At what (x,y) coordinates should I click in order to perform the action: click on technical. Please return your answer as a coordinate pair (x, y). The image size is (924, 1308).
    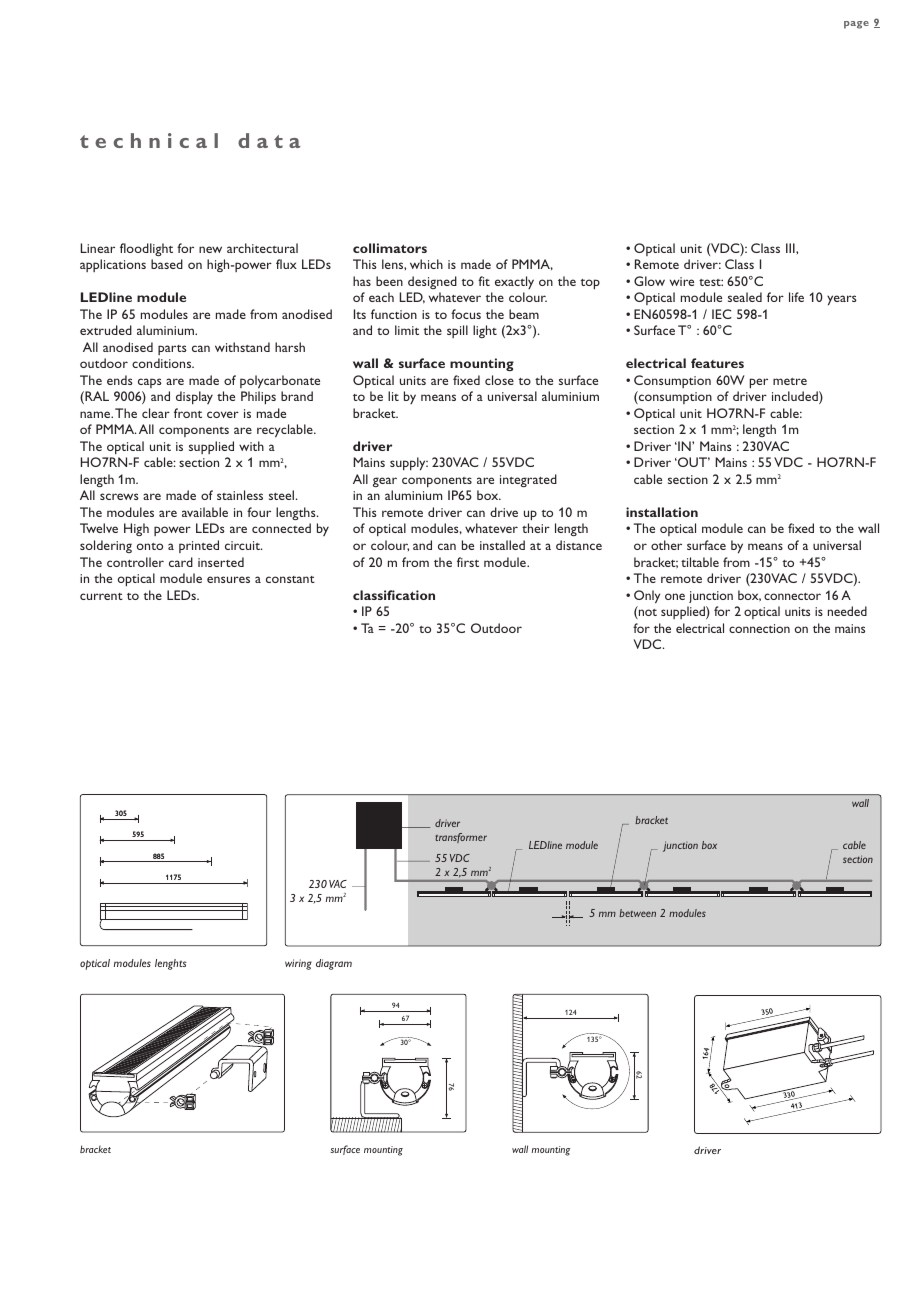
    Looking at the image, I should click on (149, 140).
